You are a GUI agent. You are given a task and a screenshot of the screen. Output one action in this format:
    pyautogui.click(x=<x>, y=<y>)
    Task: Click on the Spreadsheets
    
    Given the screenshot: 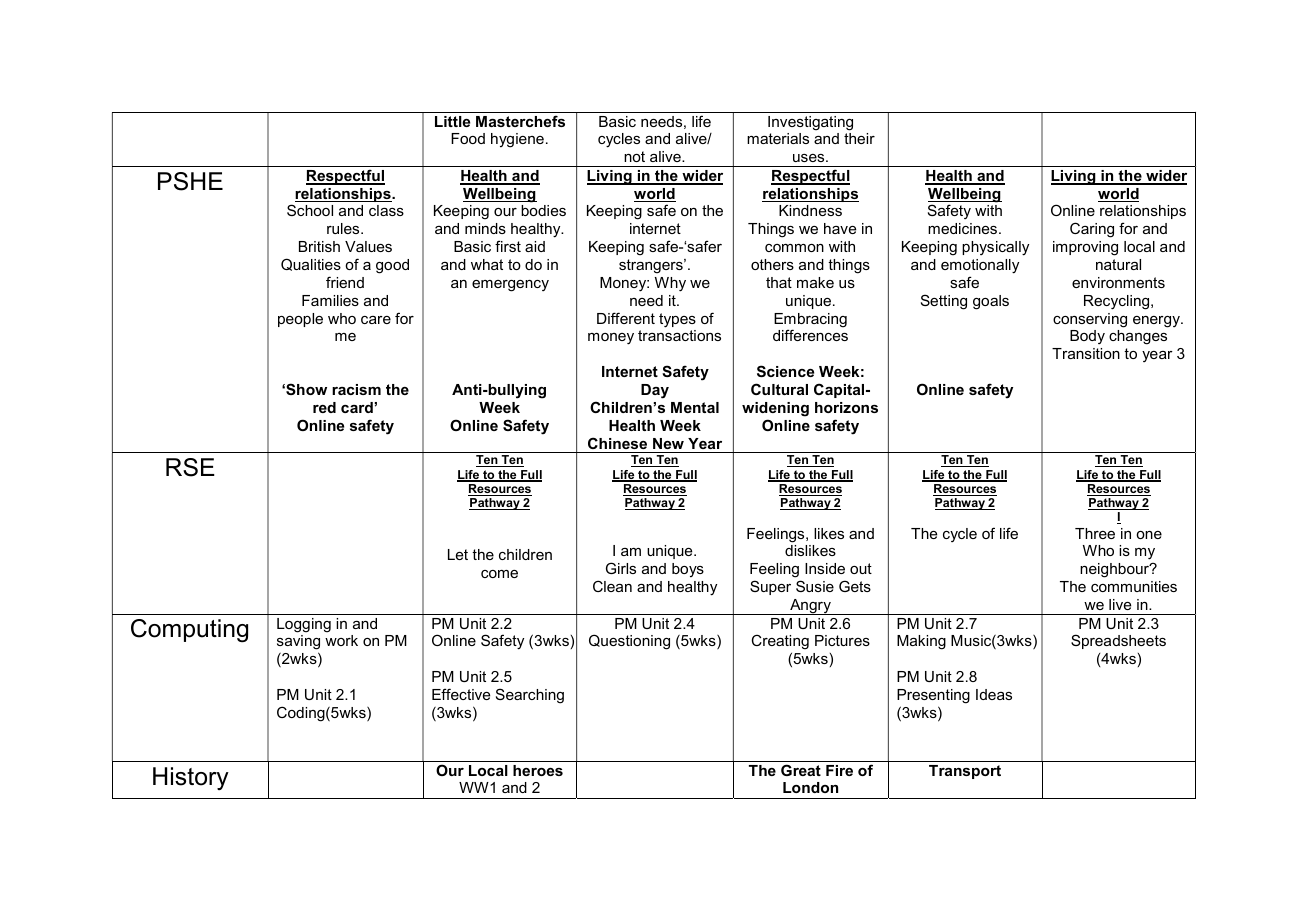 What is the action you would take?
    pyautogui.click(x=1118, y=641)
